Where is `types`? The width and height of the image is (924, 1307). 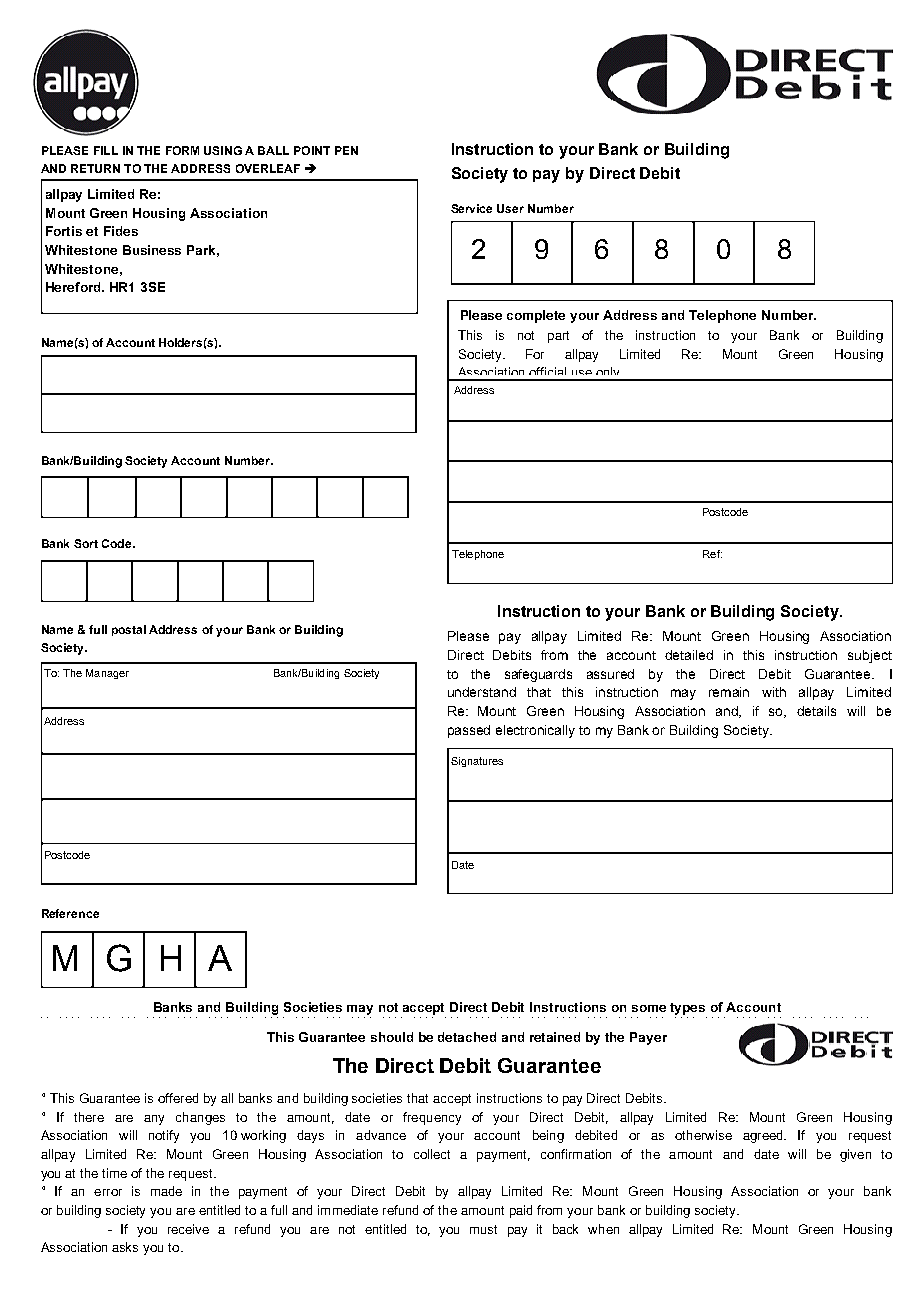 types is located at coordinates (687, 1009).
